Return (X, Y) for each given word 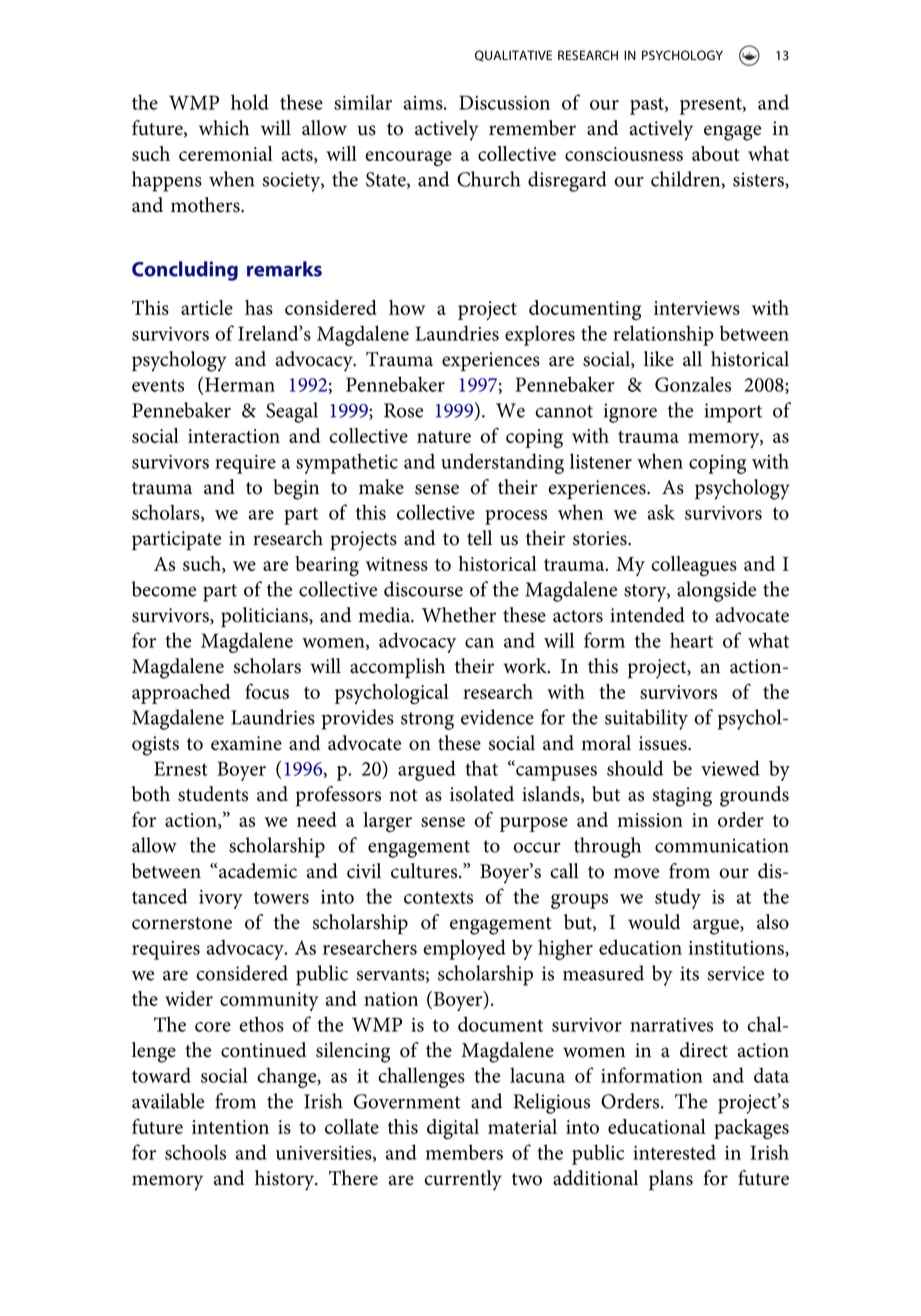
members (464, 1152)
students (213, 794)
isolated (482, 794)
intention (230, 1127)
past (648, 106)
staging (682, 797)
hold (250, 102)
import (733, 413)
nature (444, 437)
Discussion (504, 102)
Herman (240, 384)
